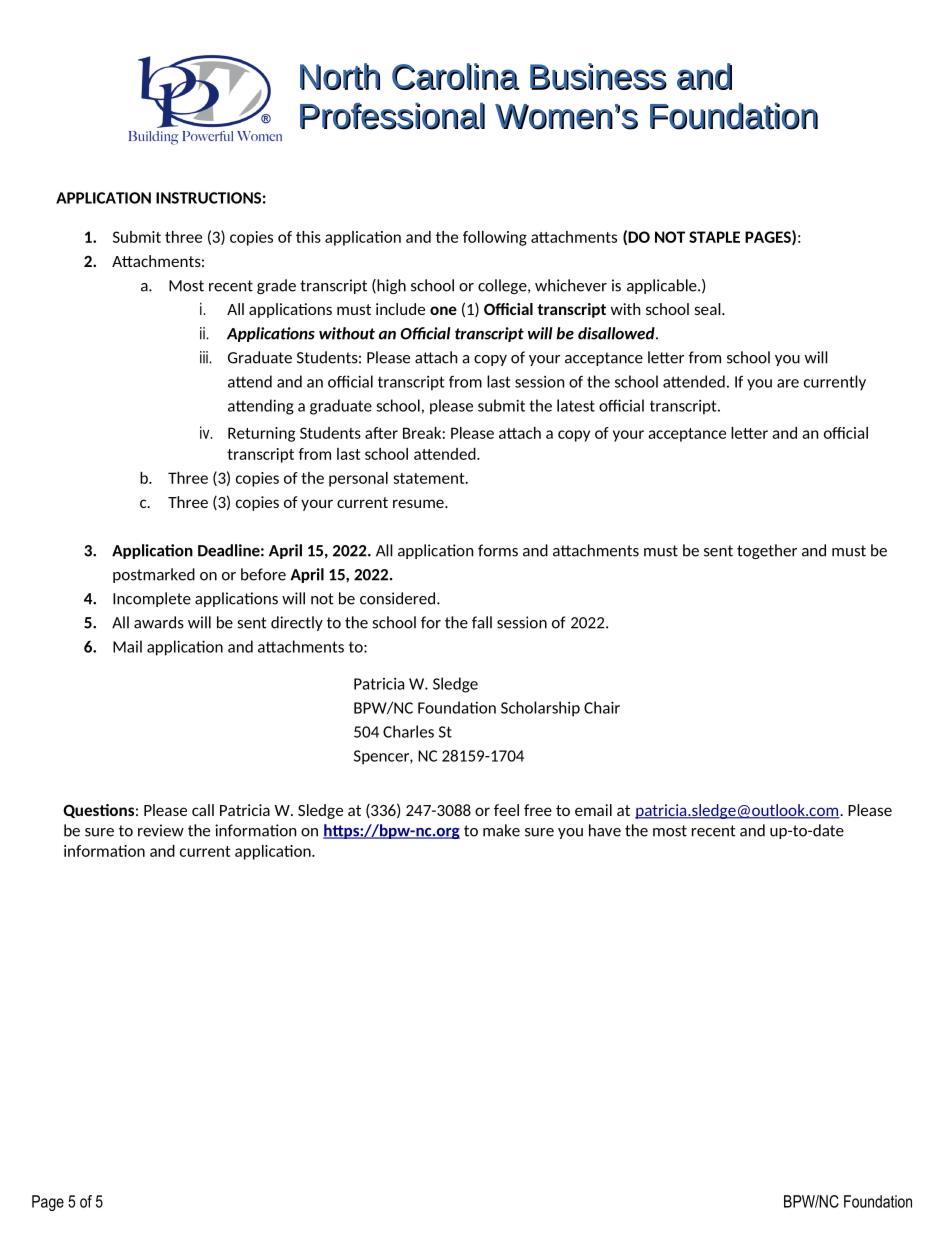 This screenshot has width=952, height=1233. Describe the element at coordinates (203, 810) in the screenshot. I see `call` at that location.
